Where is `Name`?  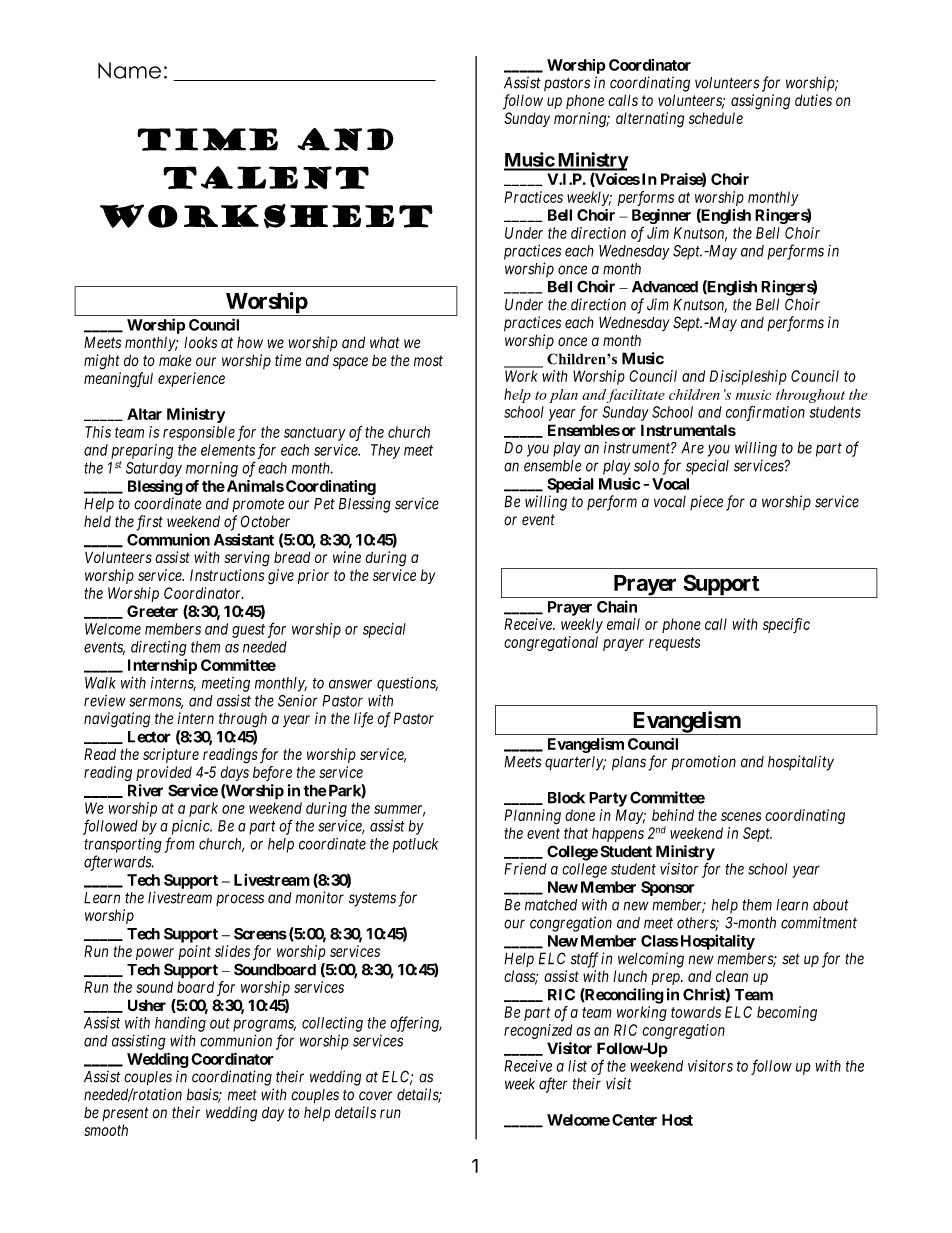 Name is located at coordinates (129, 70).
